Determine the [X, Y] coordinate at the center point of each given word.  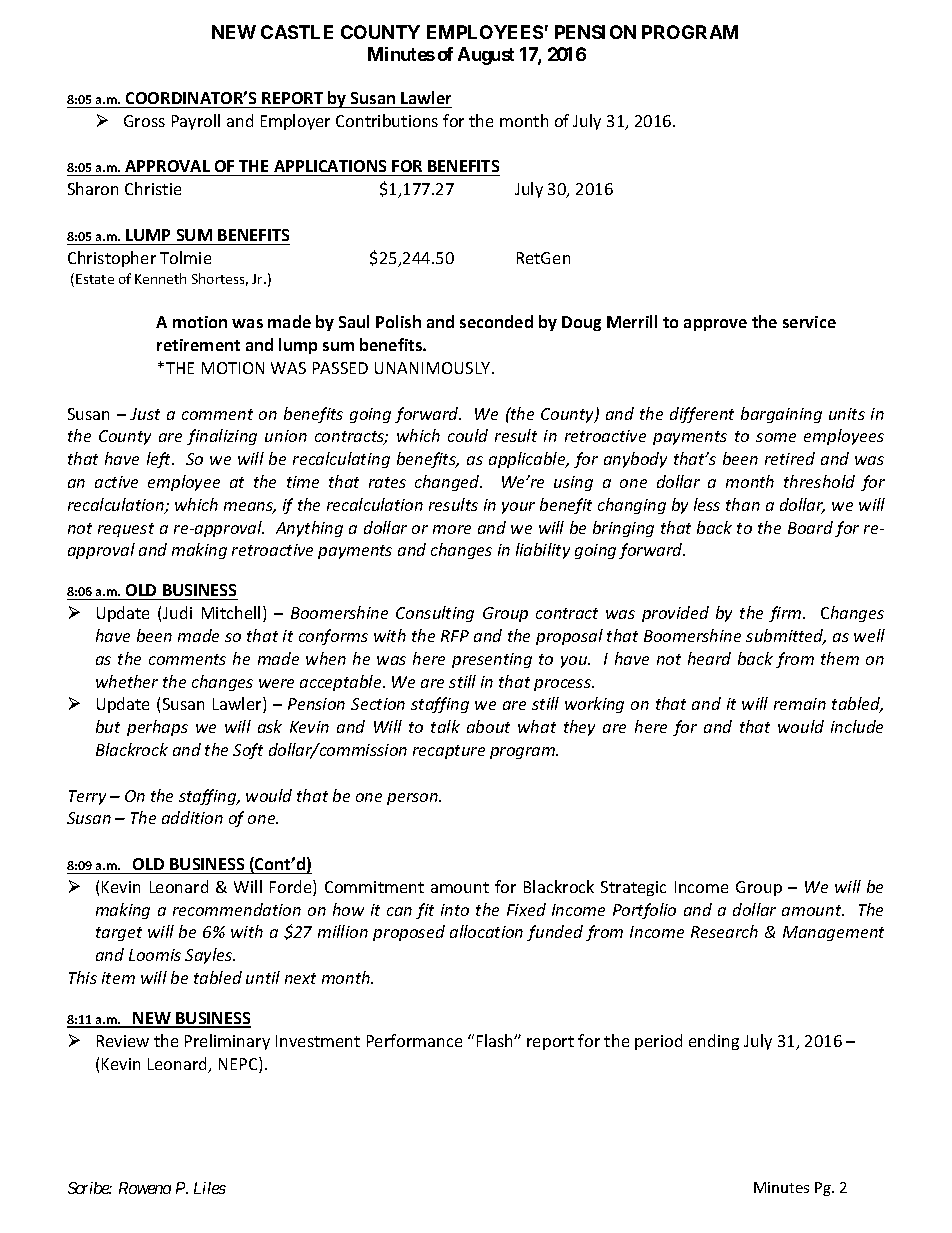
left [160, 460]
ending [714, 1042]
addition [192, 817]
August [486, 56]
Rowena [145, 1188]
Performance [414, 1040]
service [809, 322]
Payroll [196, 122]
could [468, 435]
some [776, 437]
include [857, 726]
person [413, 799]
